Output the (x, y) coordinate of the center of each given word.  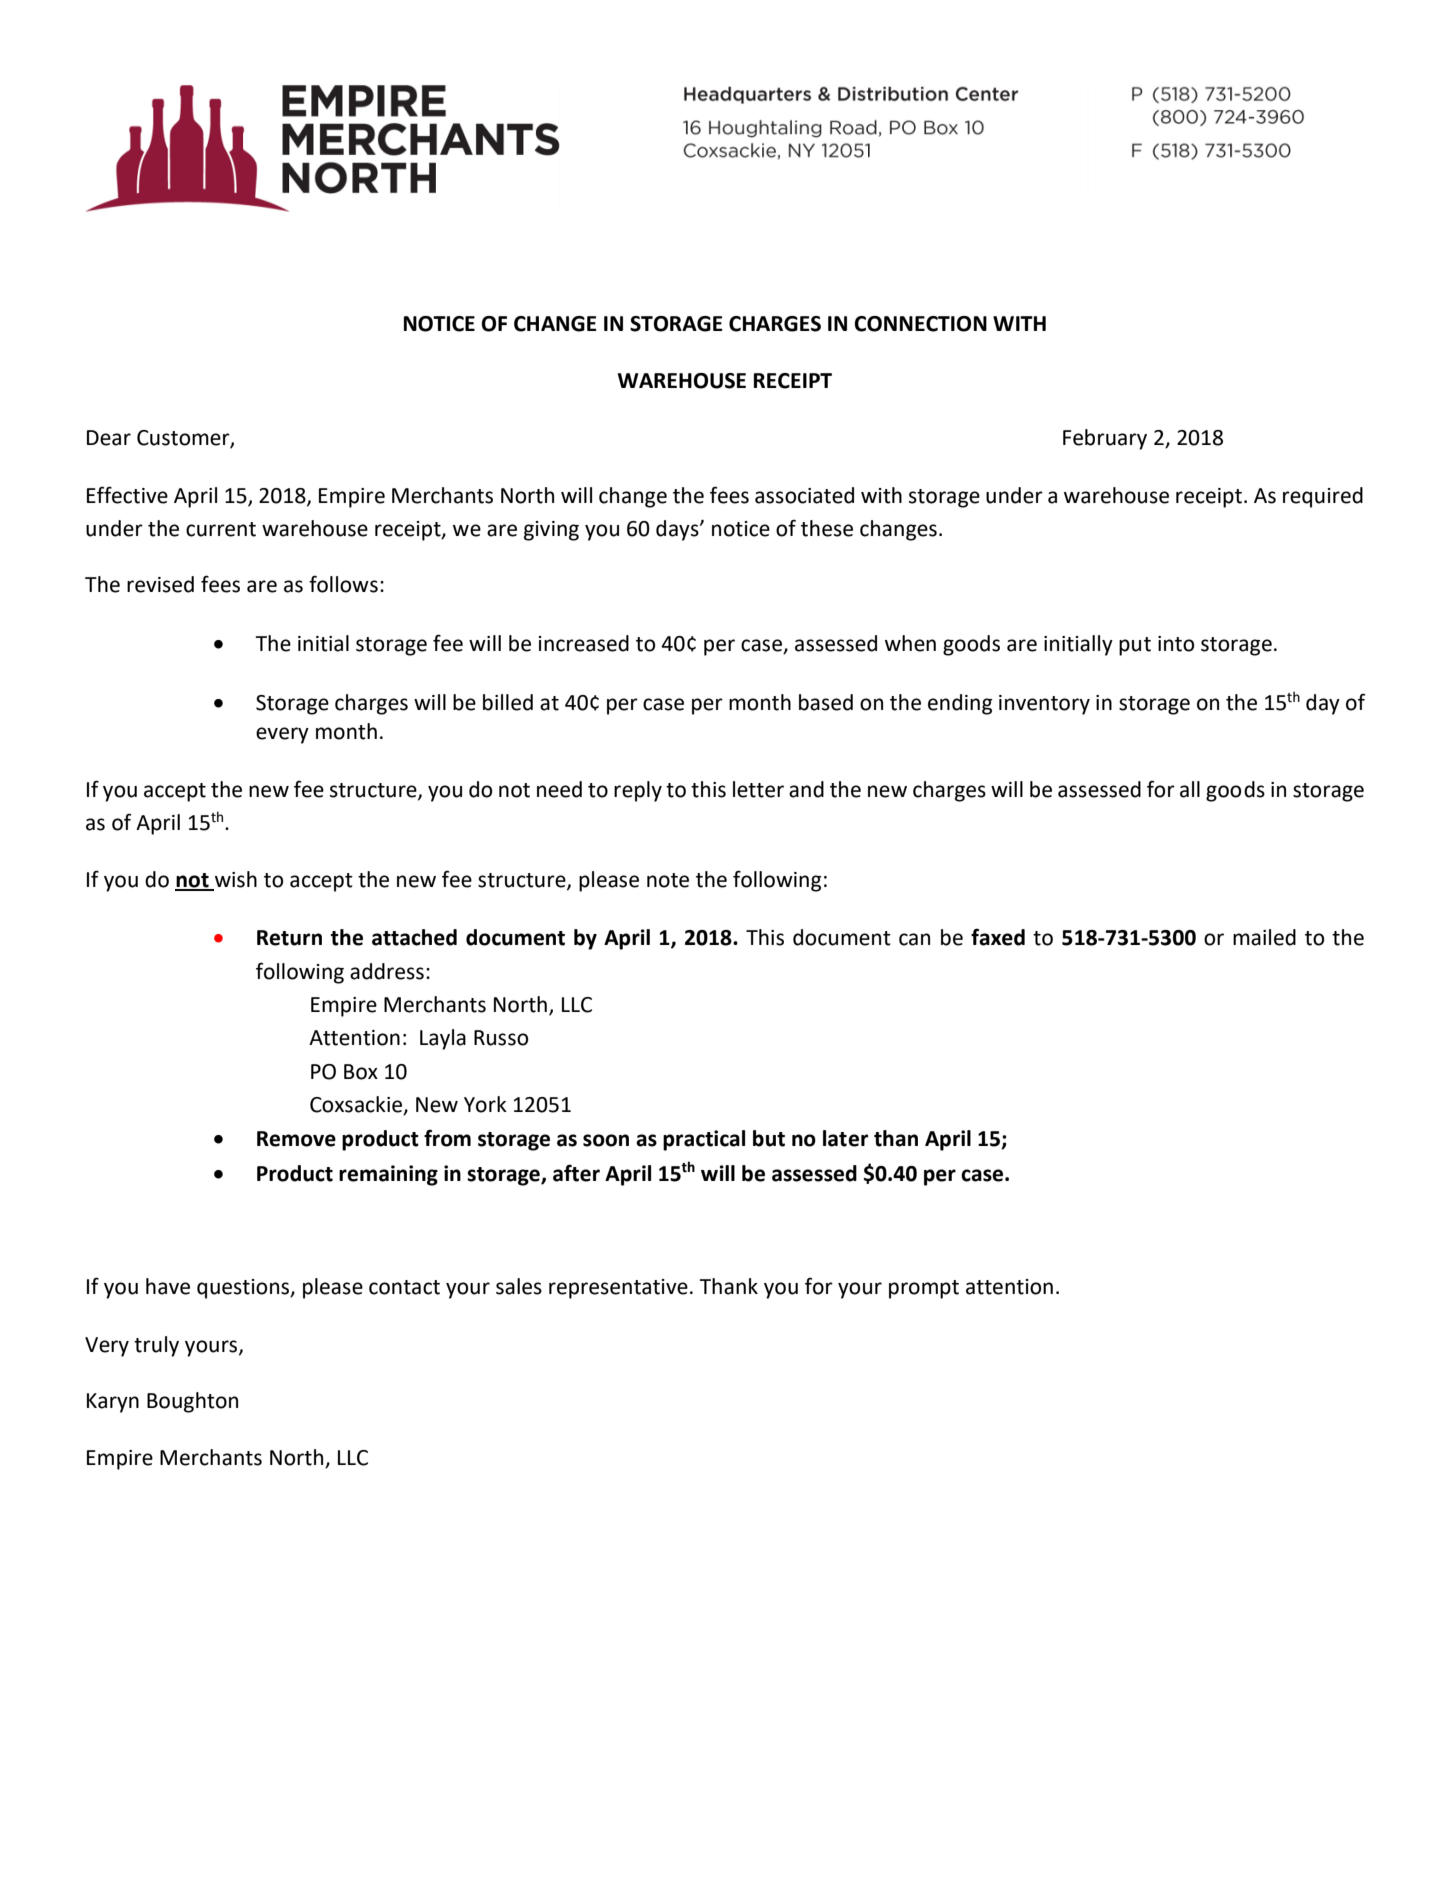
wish (235, 880)
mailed (1264, 937)
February (1105, 439)
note (668, 880)
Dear (109, 438)
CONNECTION (920, 324)
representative (618, 1289)
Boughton (192, 1402)
